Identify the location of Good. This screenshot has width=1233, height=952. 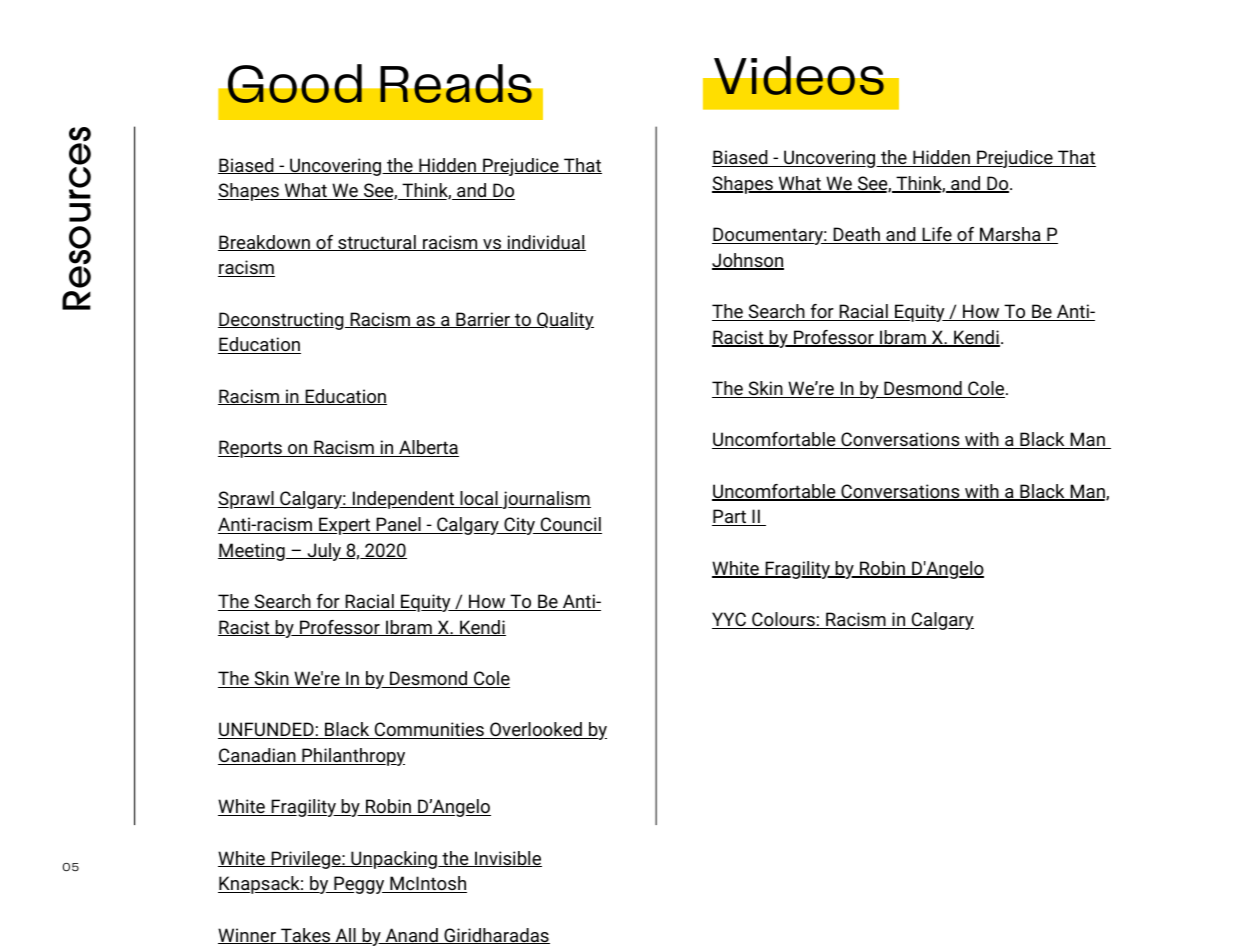
(295, 83).
